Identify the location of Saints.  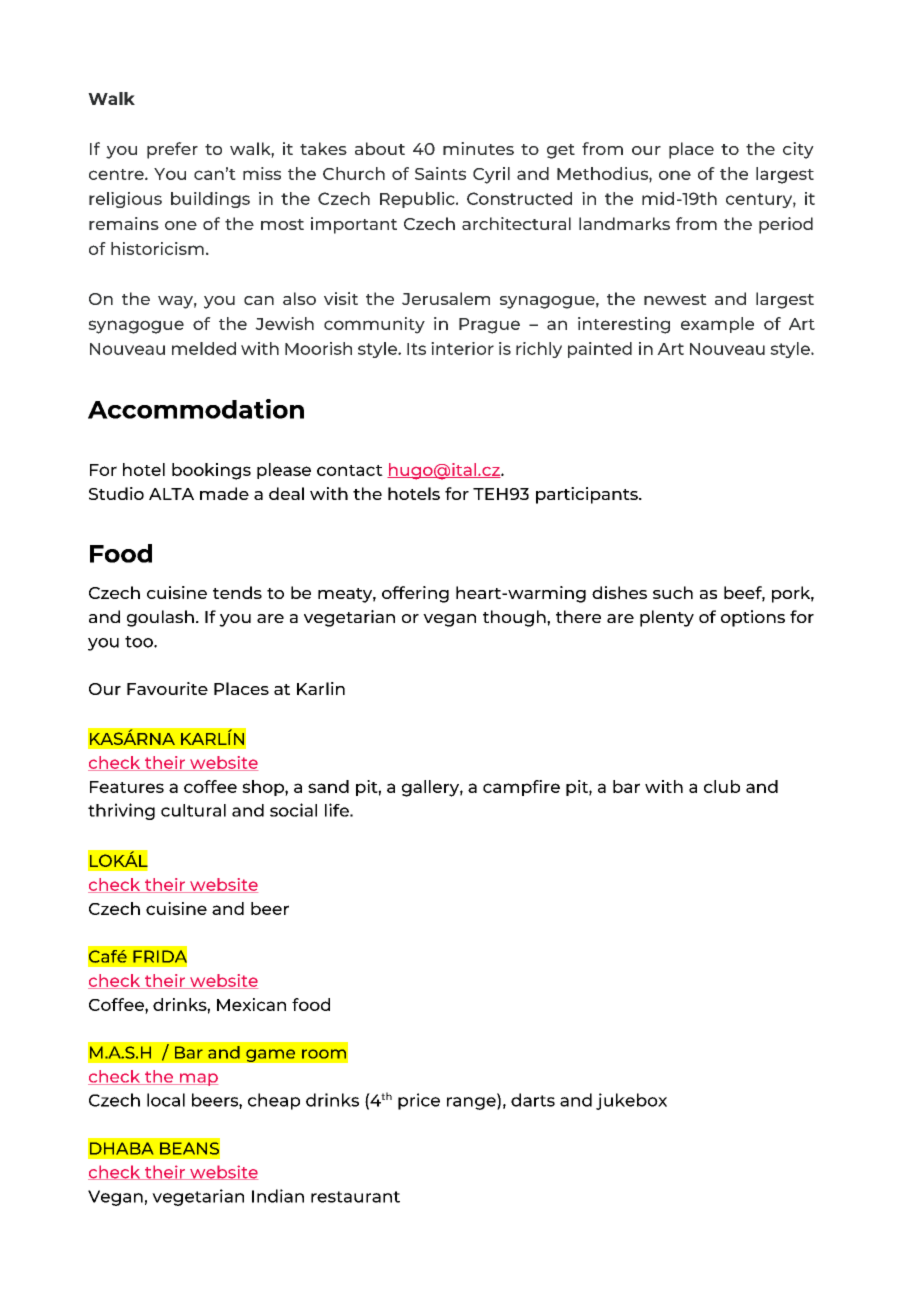
(440, 173).
